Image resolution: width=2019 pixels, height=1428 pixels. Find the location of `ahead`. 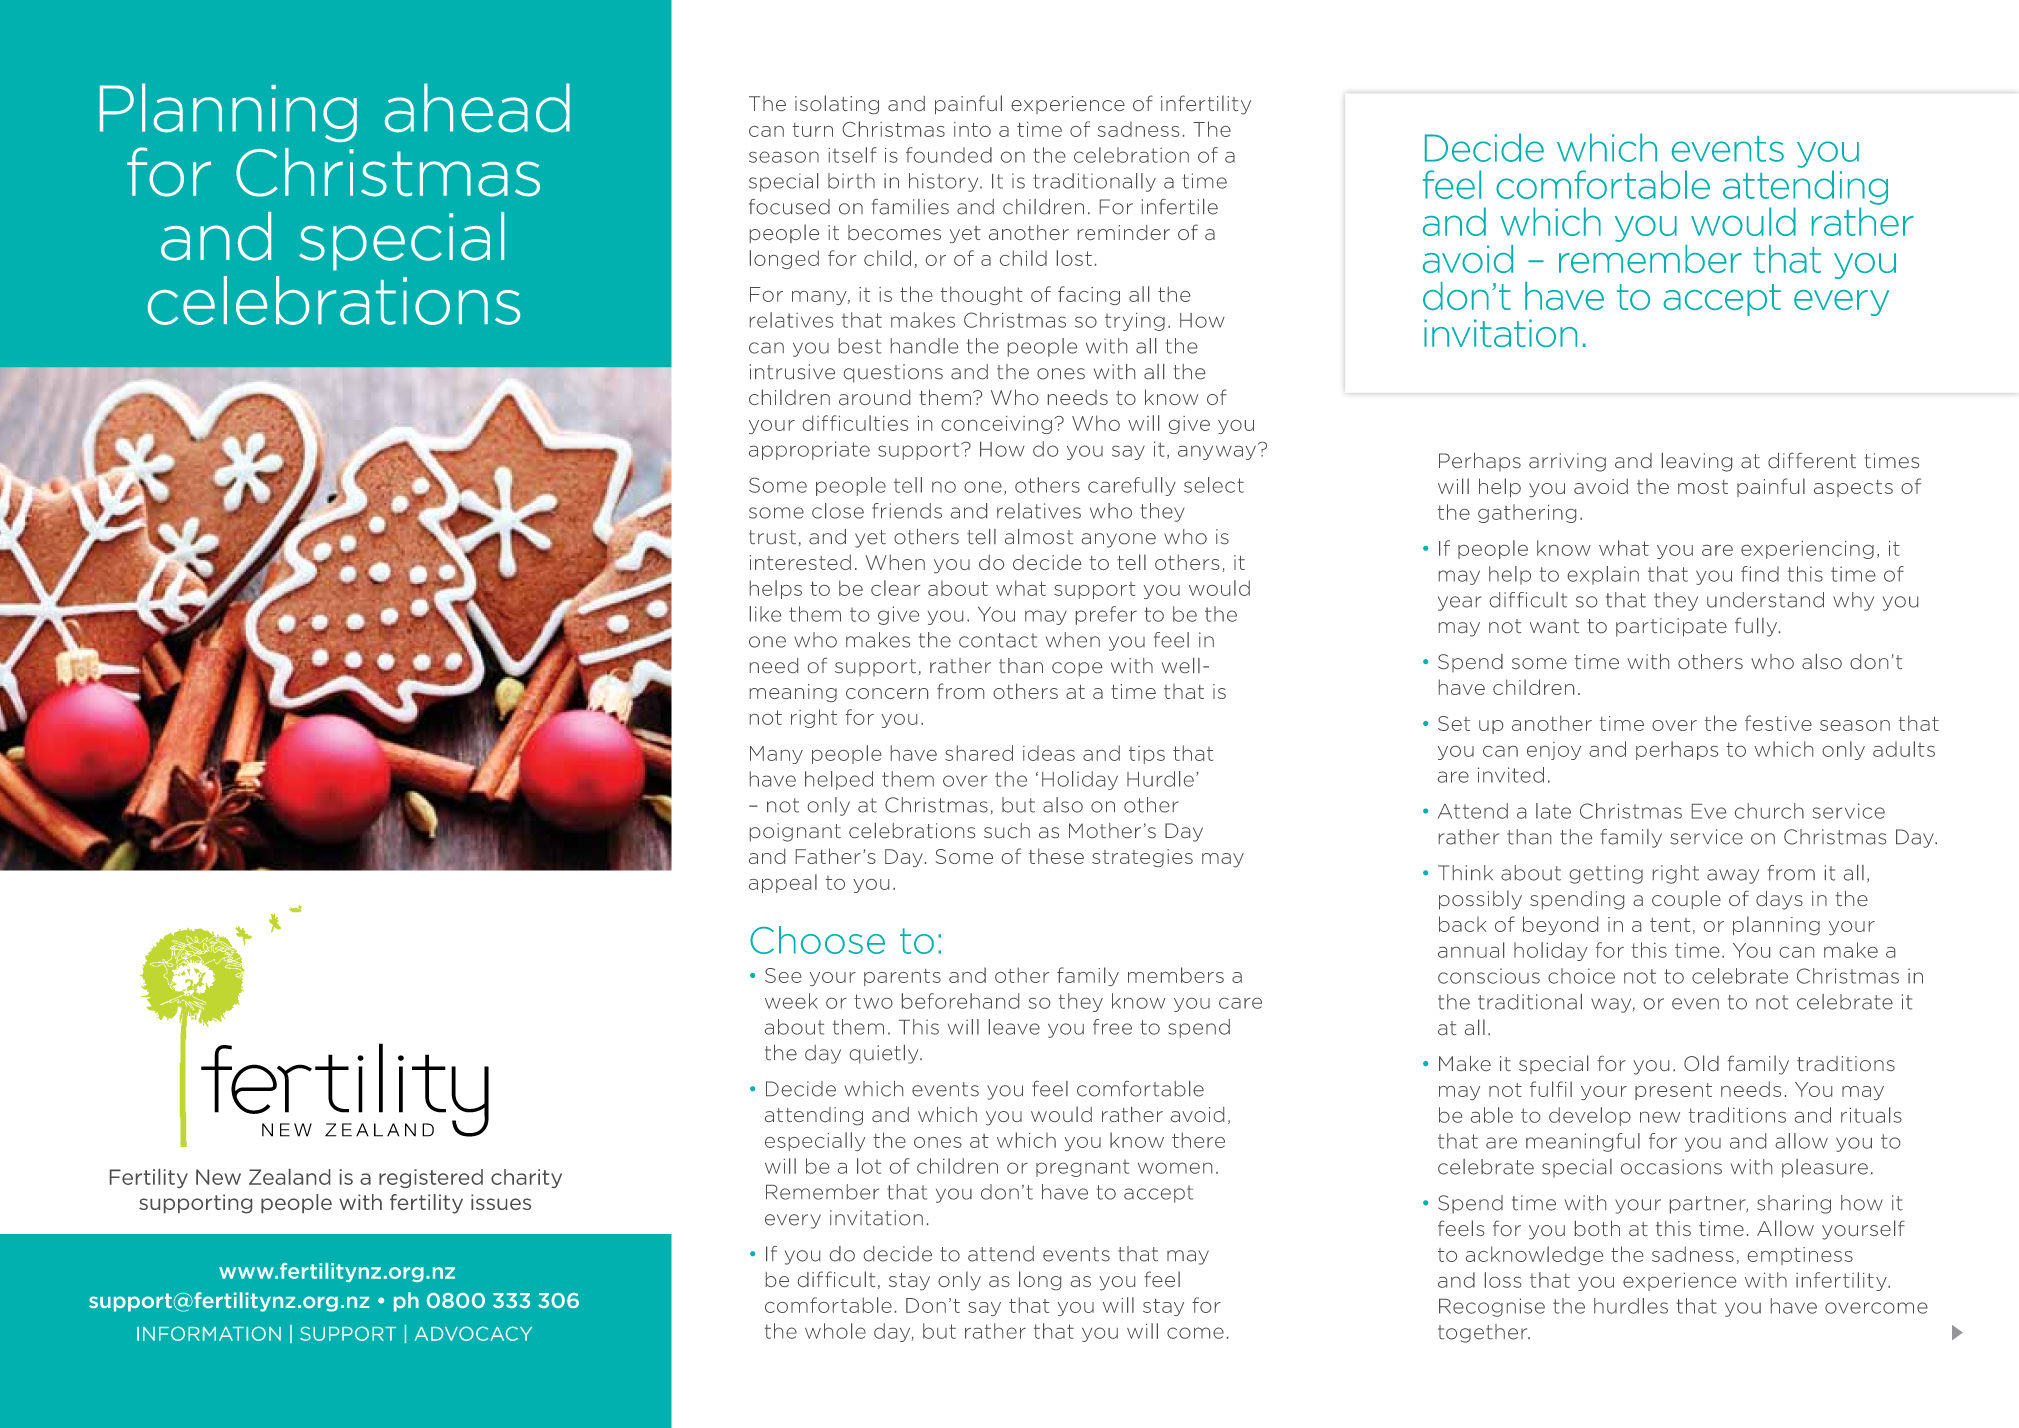

ahead is located at coordinates (477, 108).
